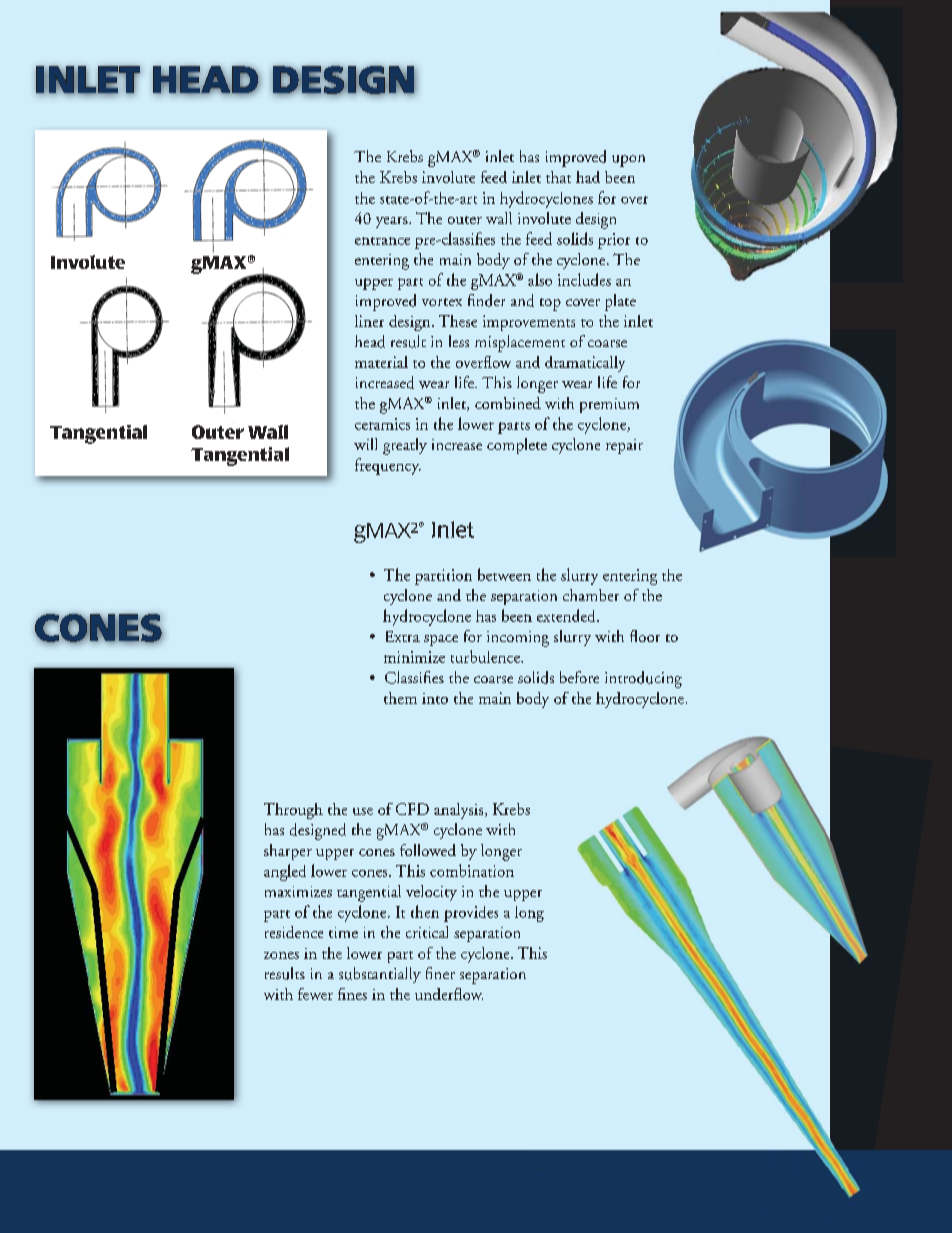  Describe the element at coordinates (393, 222) in the page. I see `years` at that location.
